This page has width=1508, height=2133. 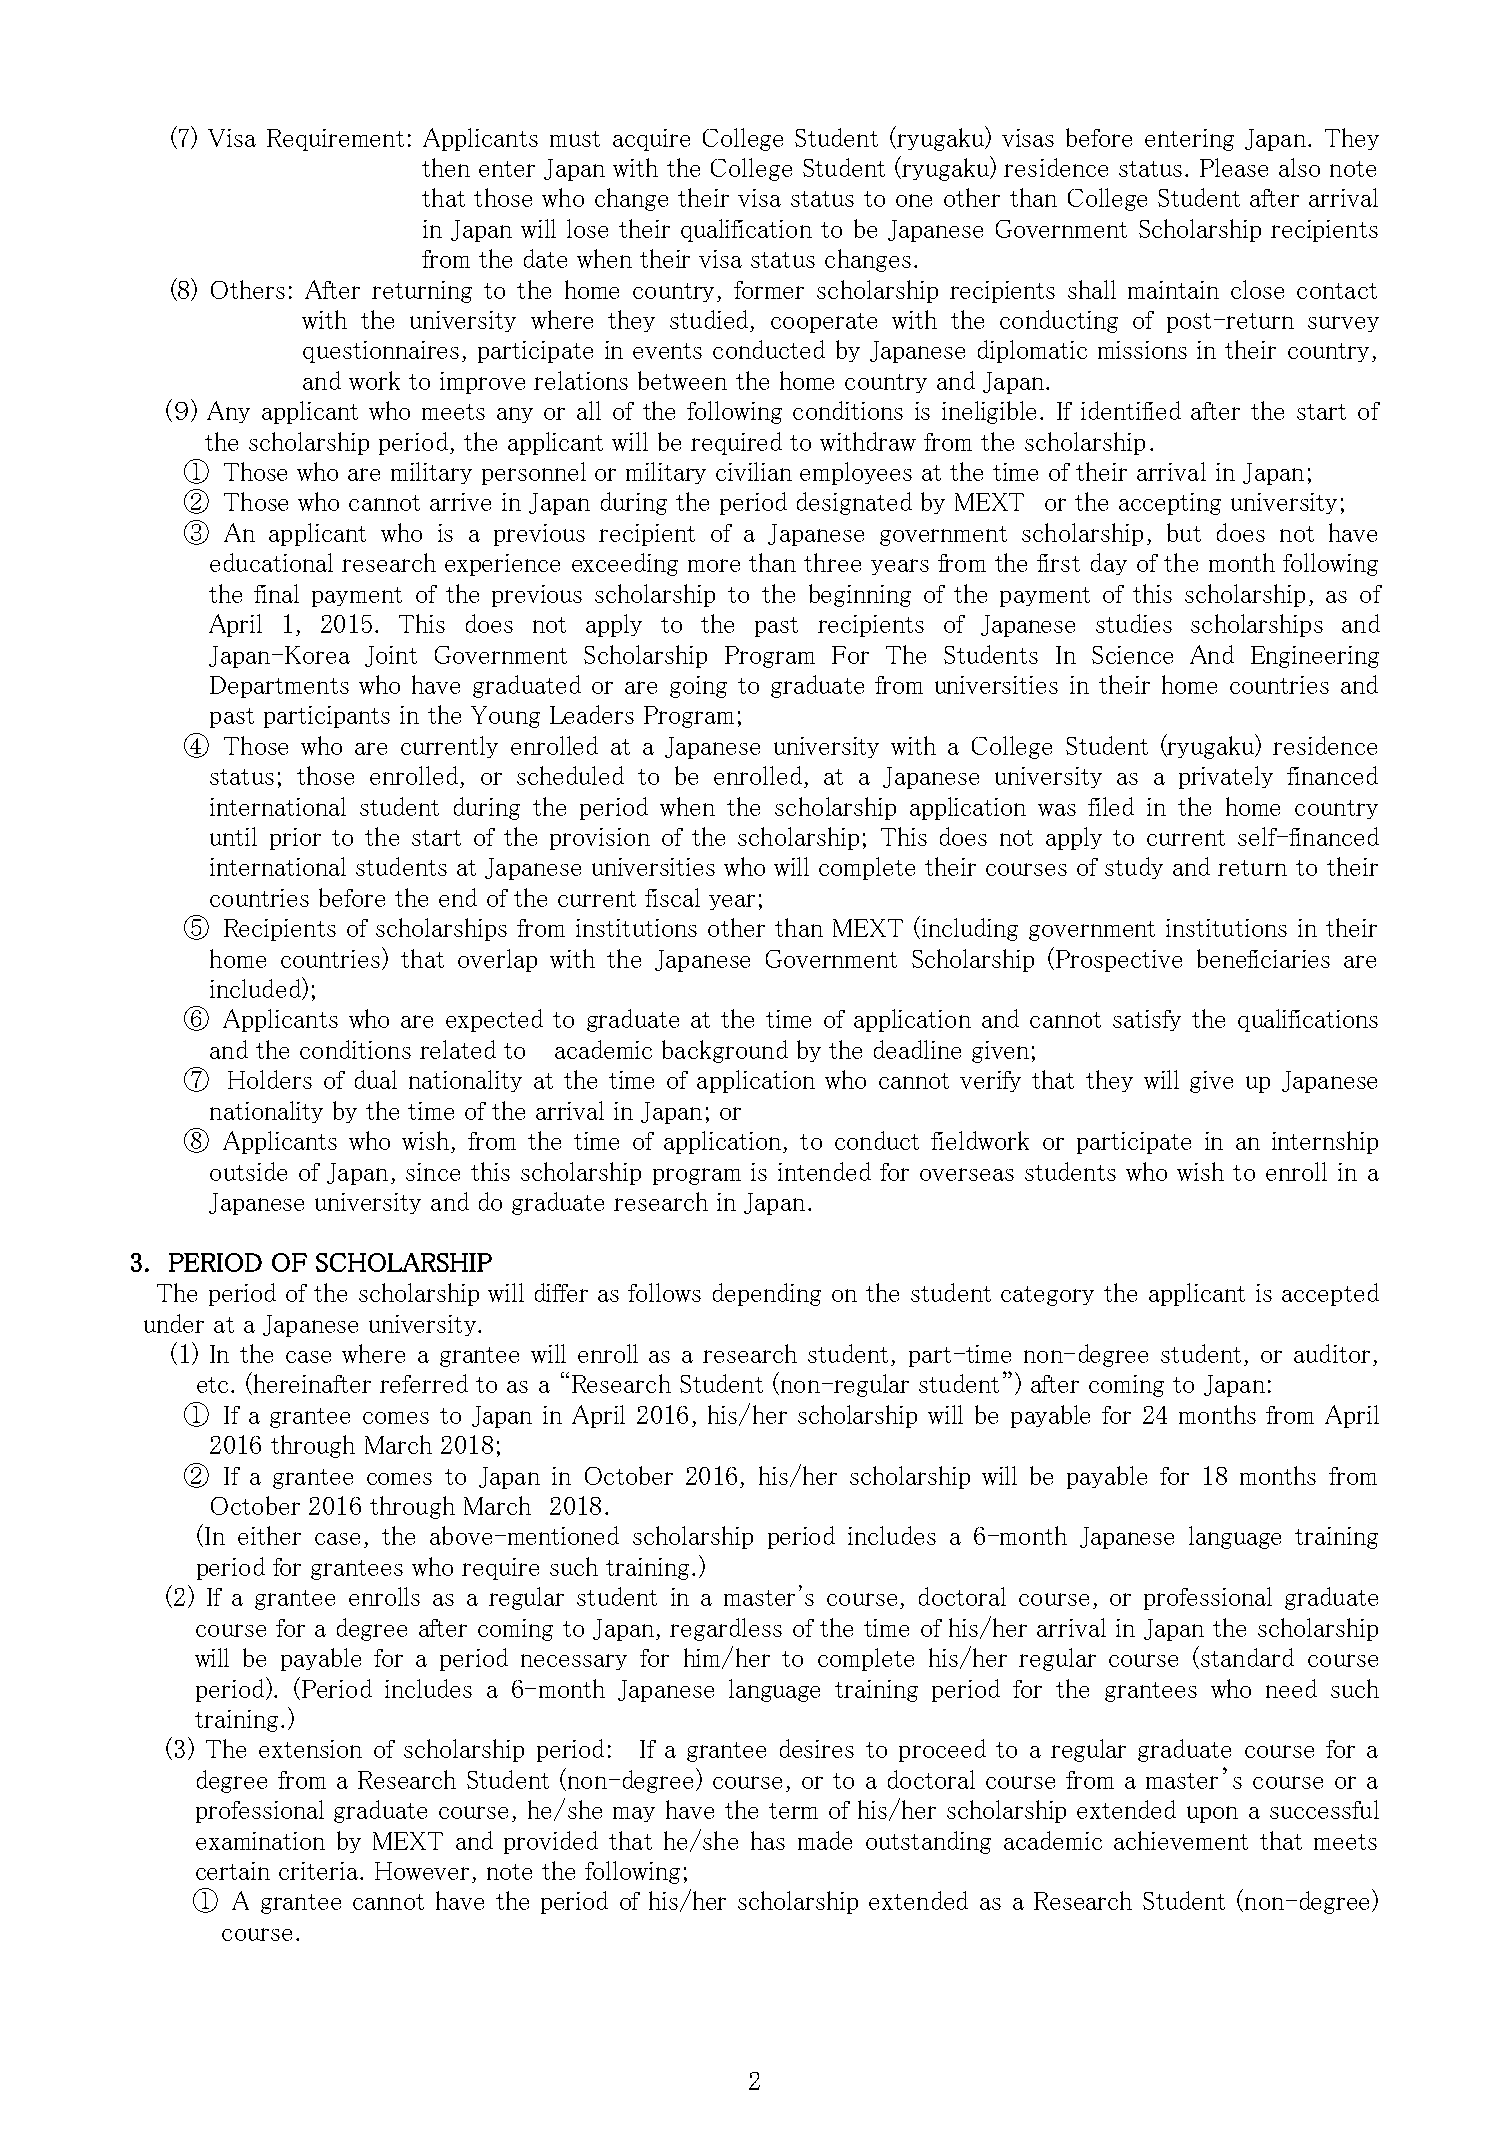 I want to click on examination, so click(x=260, y=1841).
